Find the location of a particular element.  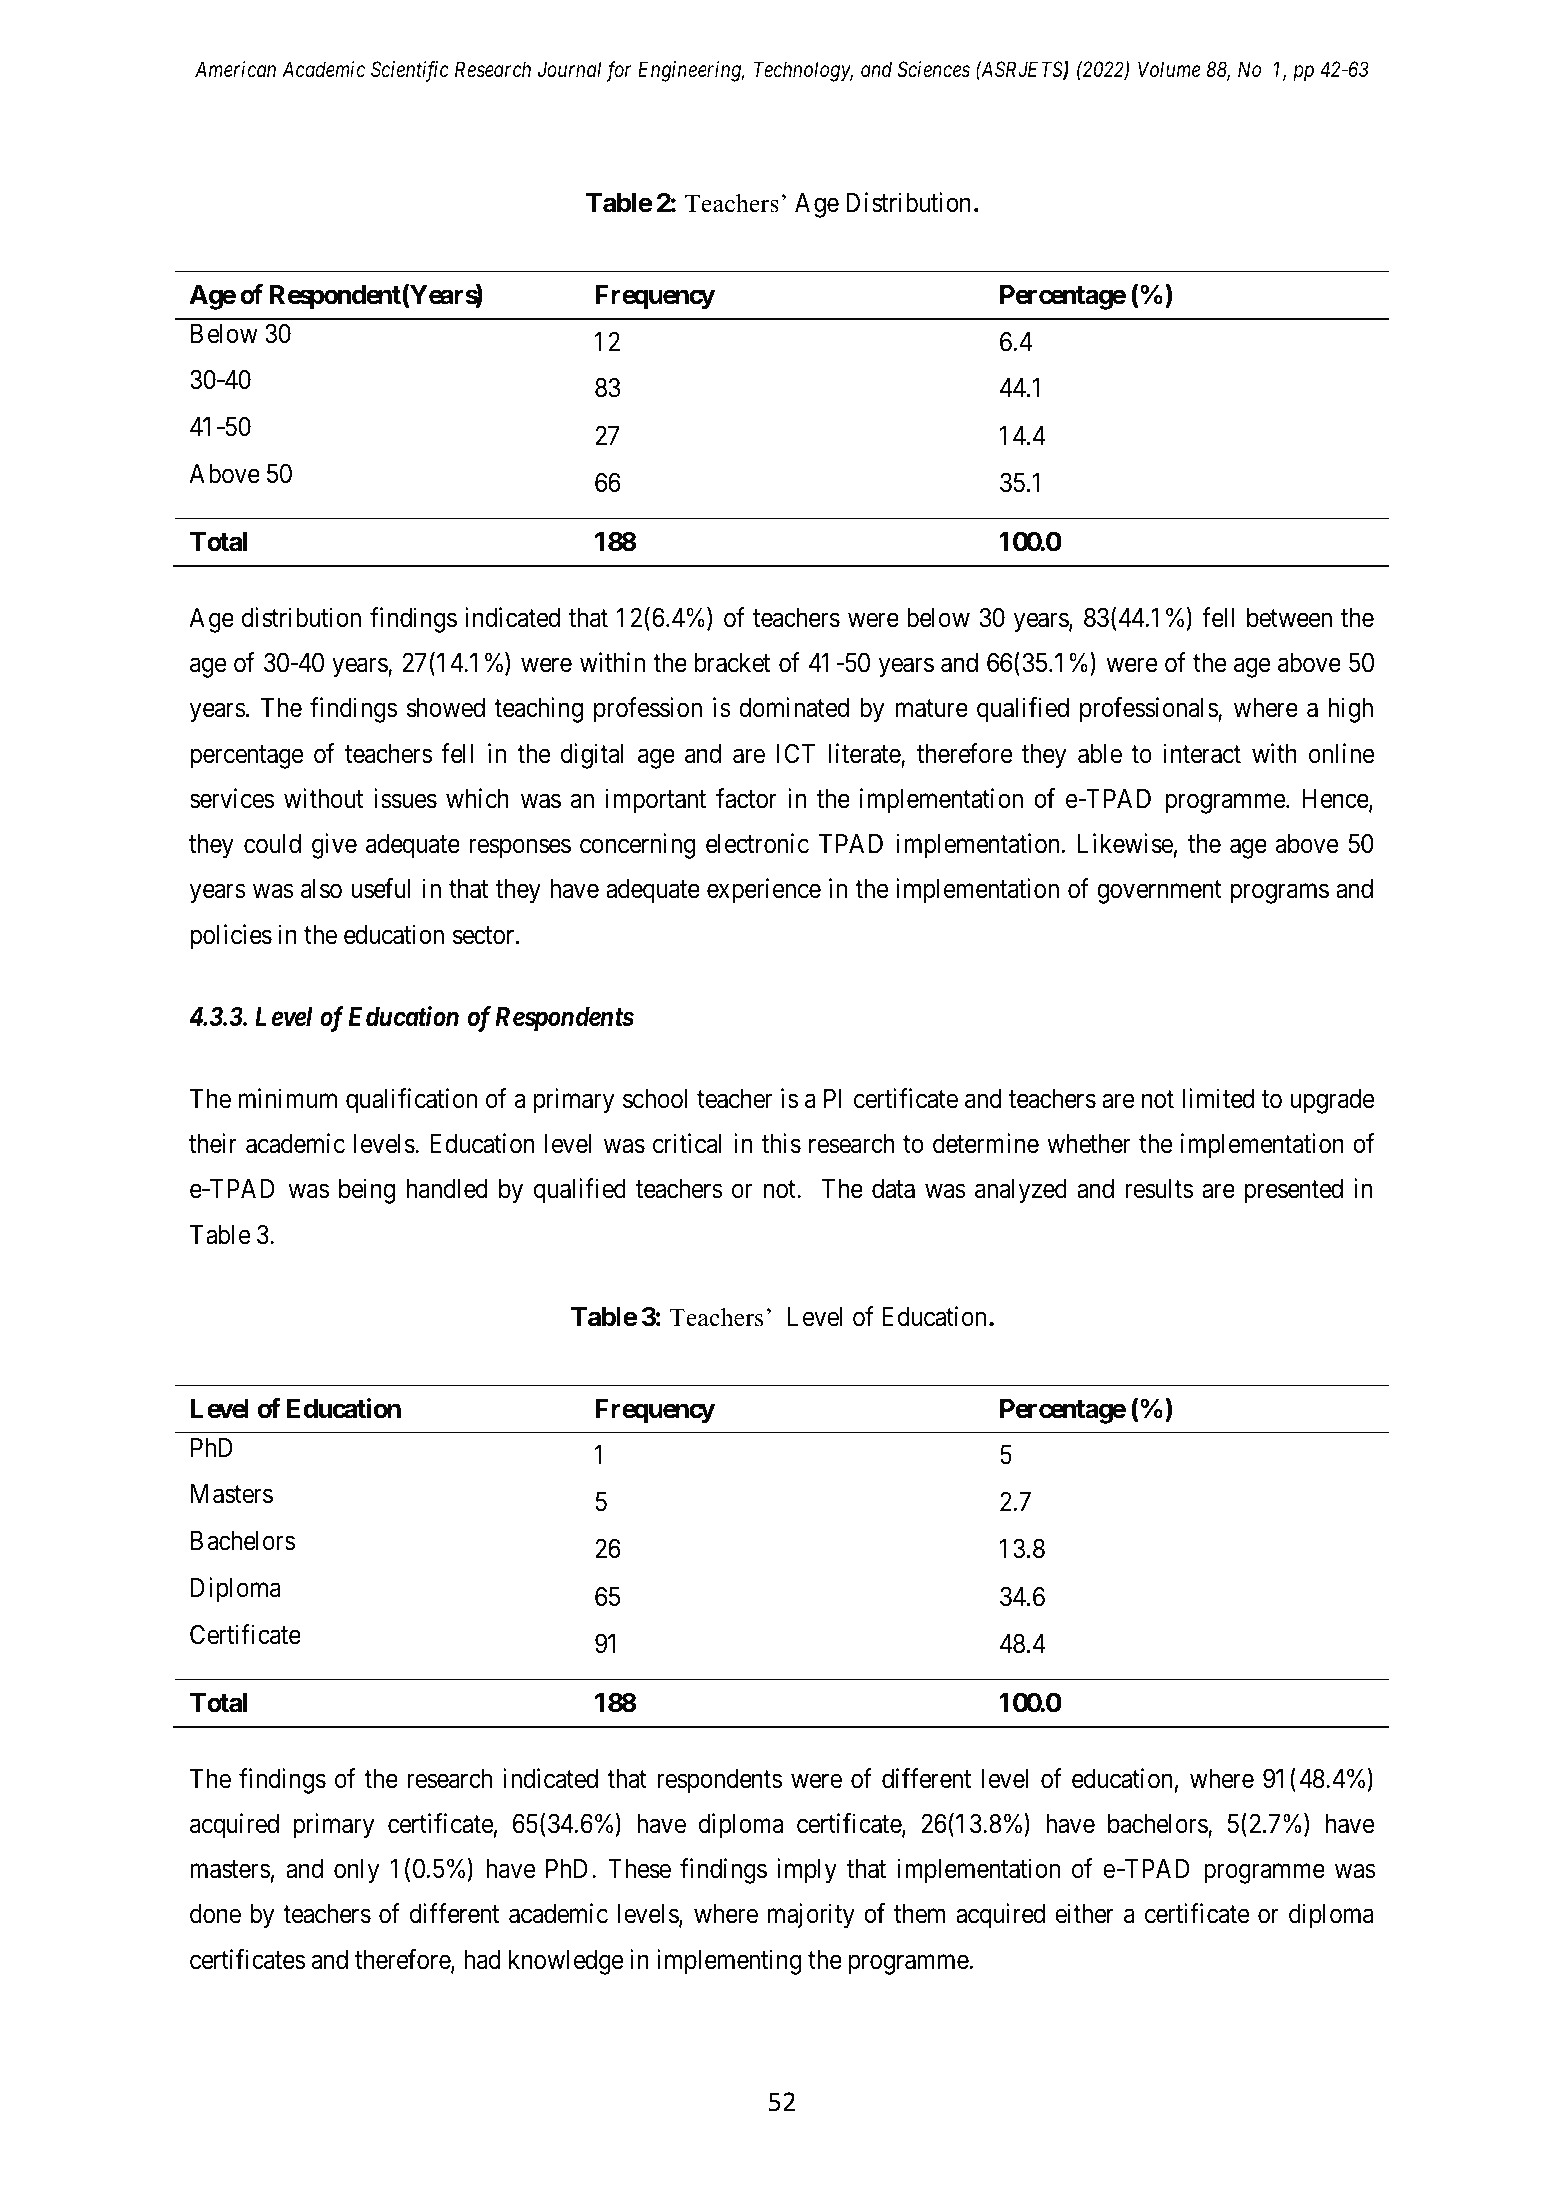

minimum is located at coordinates (287, 1098).
